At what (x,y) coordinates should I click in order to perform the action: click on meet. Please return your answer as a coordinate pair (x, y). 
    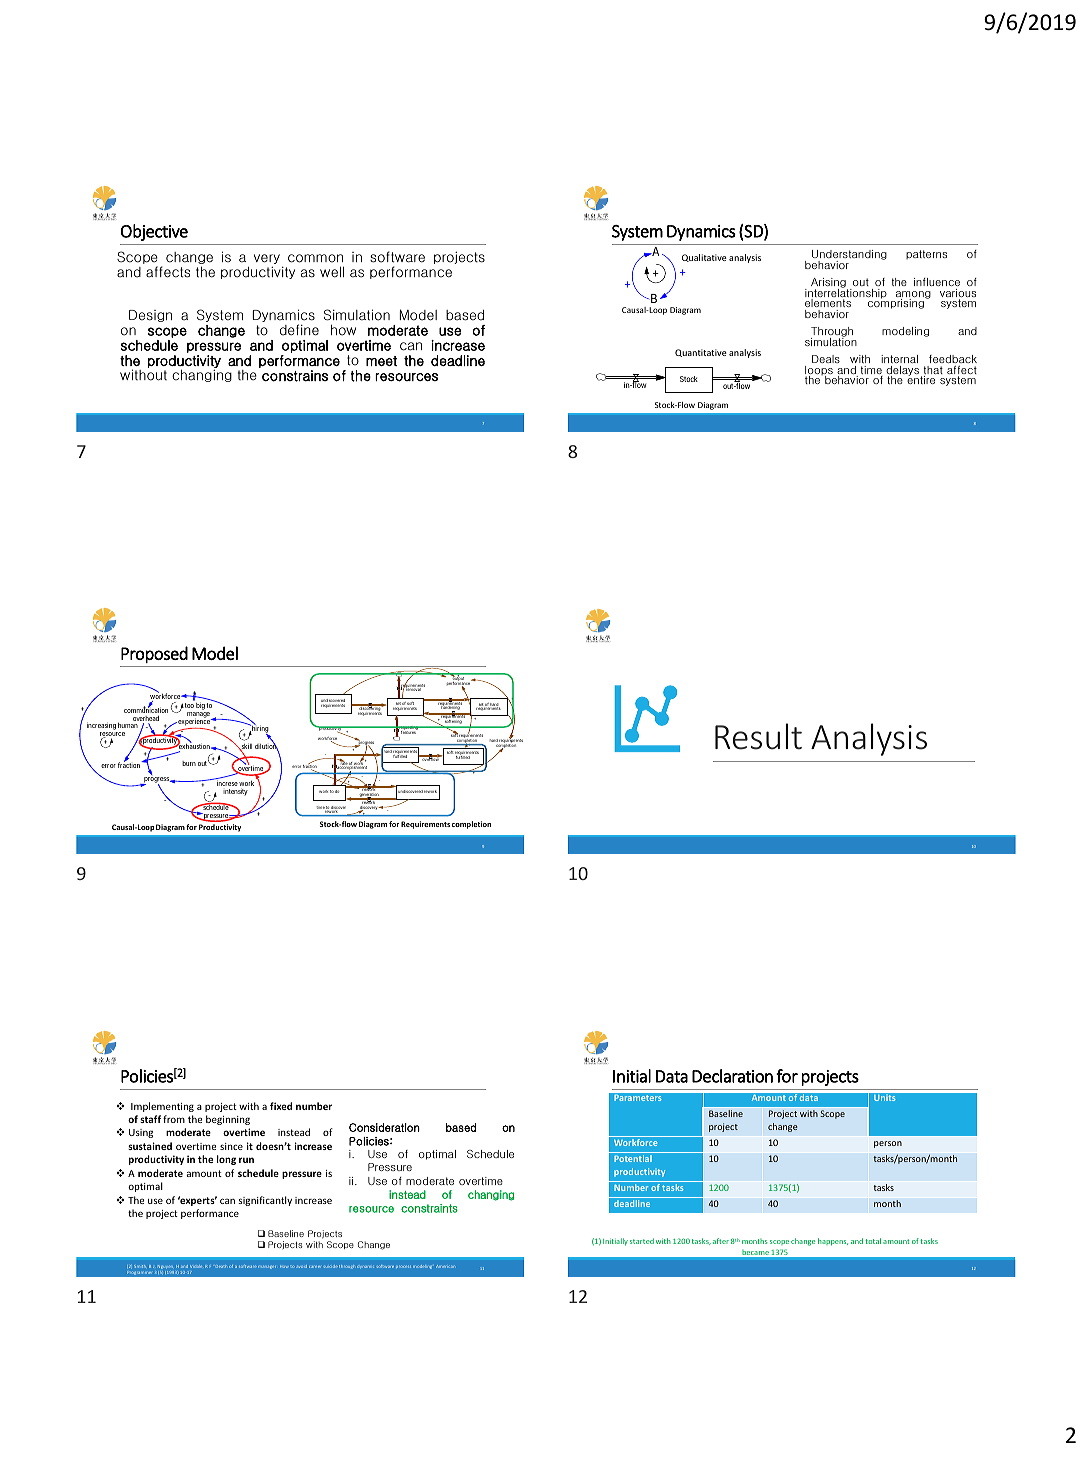
    Looking at the image, I should click on (381, 361).
